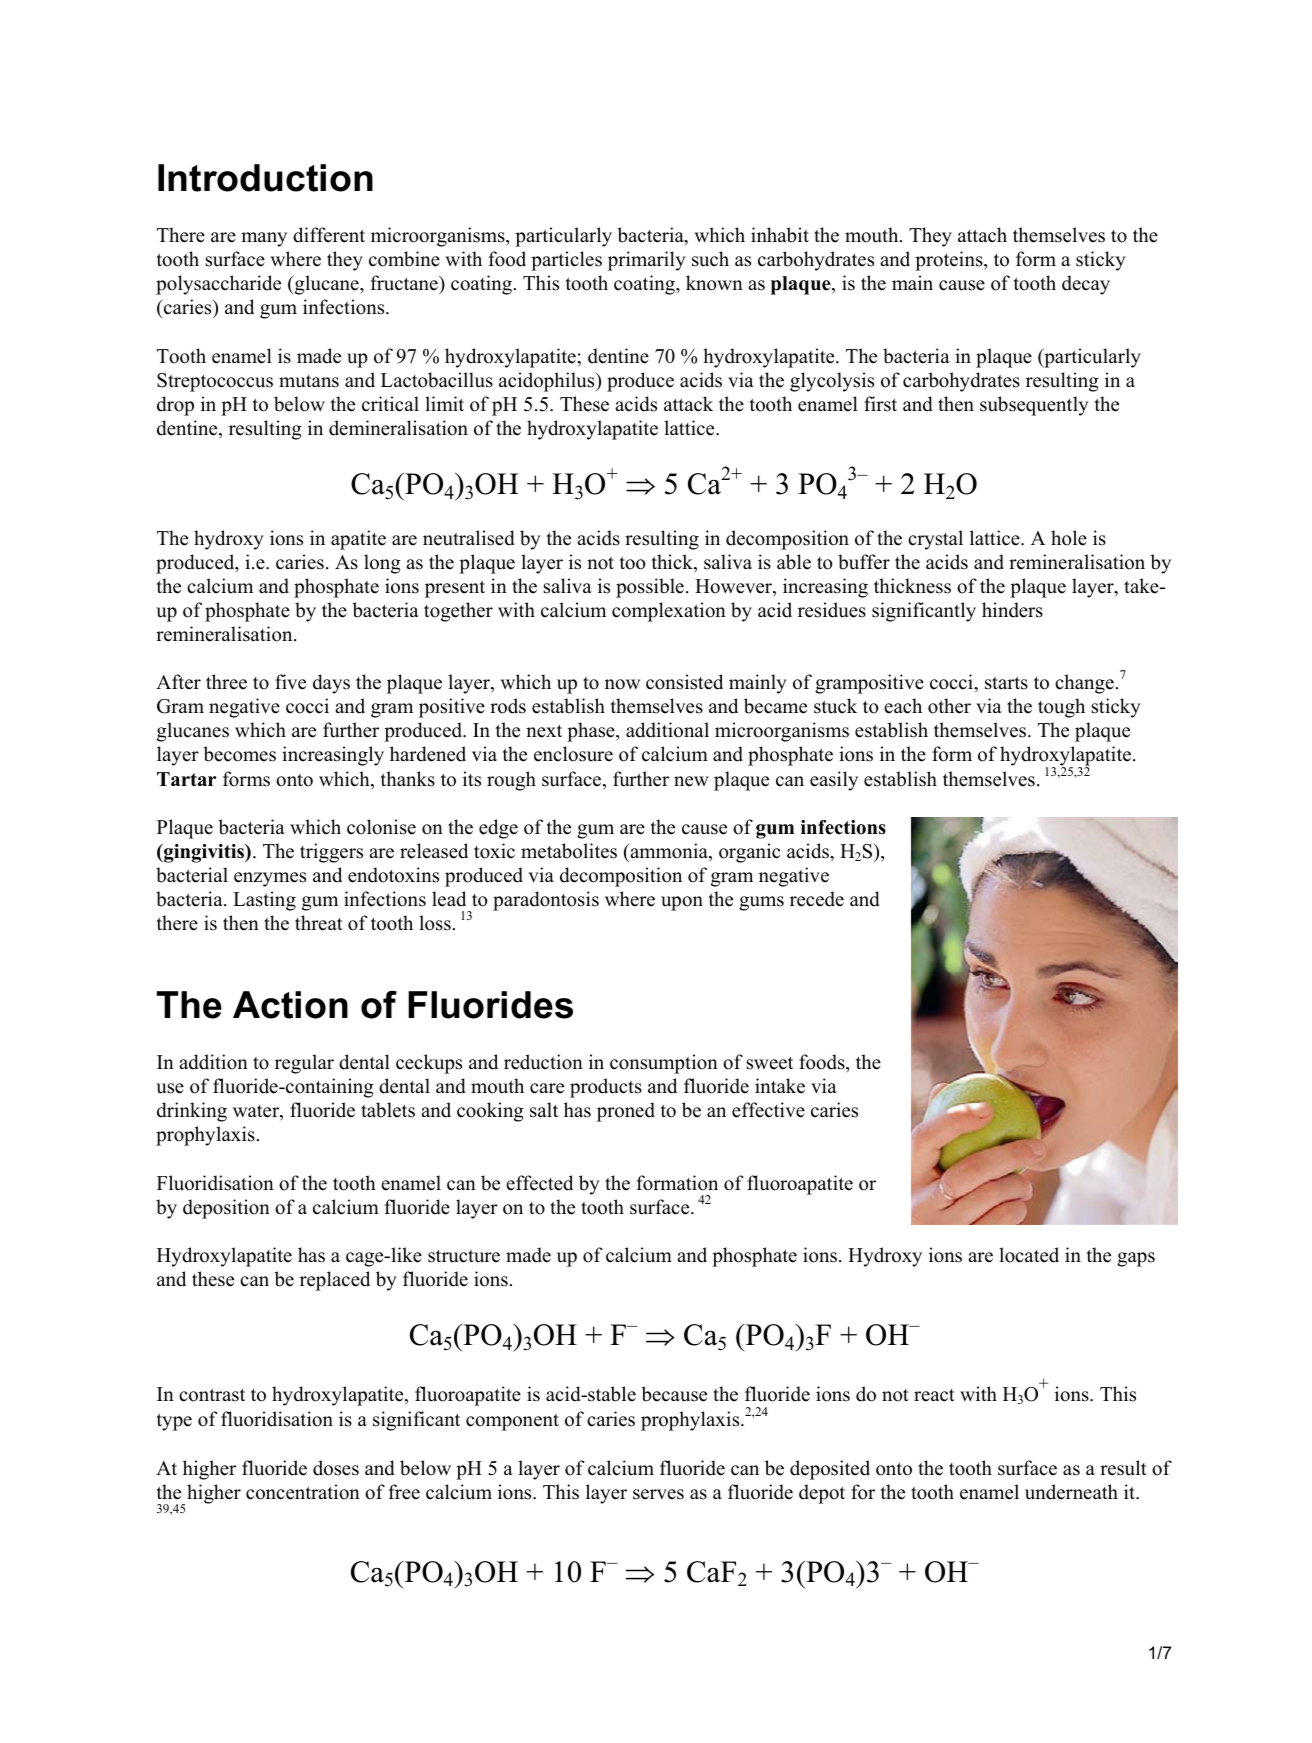 This screenshot has height=1743, width=1312. Describe the element at coordinates (1071, 1492) in the screenshot. I see `underneath` at that location.
